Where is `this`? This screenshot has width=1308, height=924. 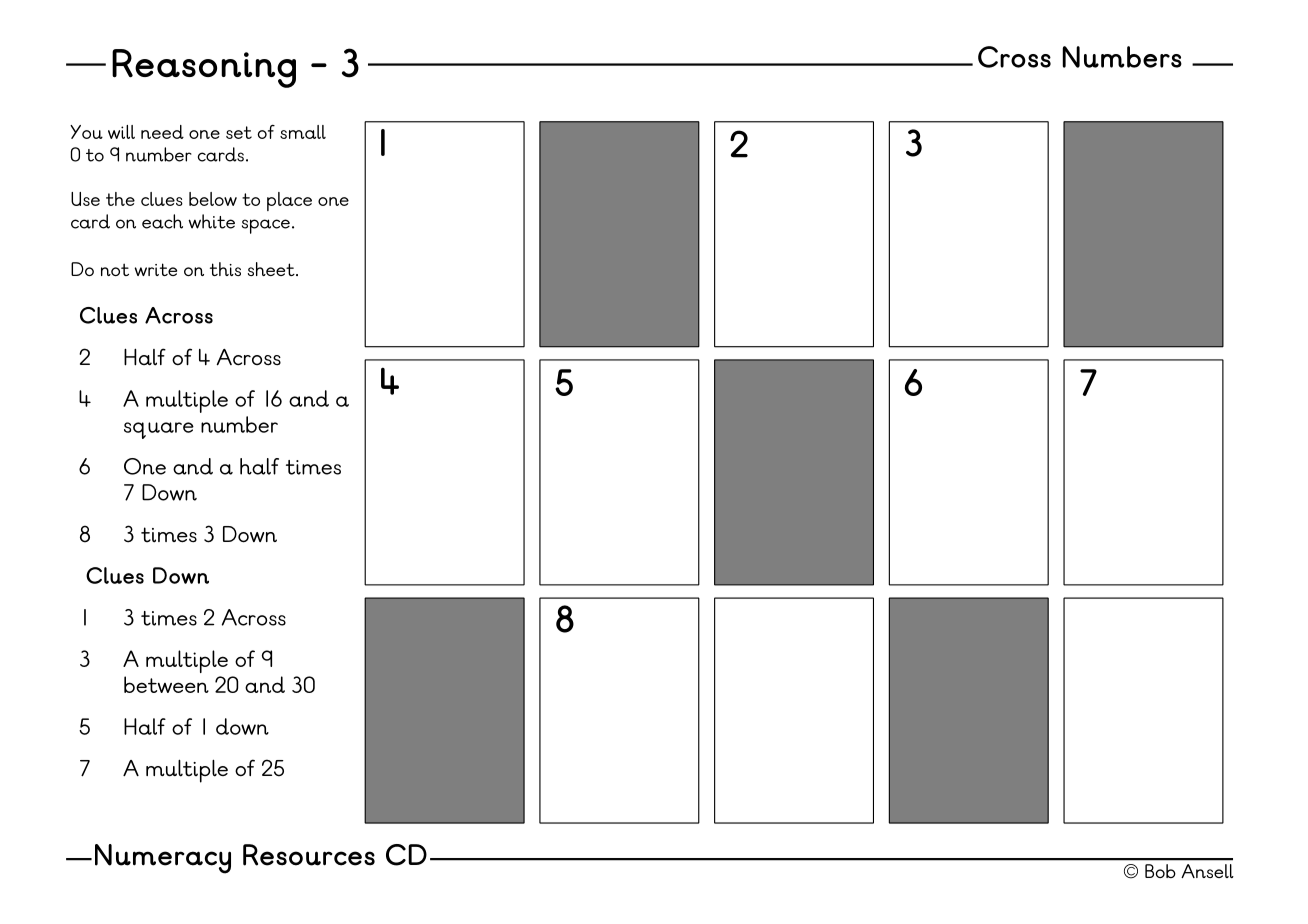
this is located at coordinates (225, 269).
